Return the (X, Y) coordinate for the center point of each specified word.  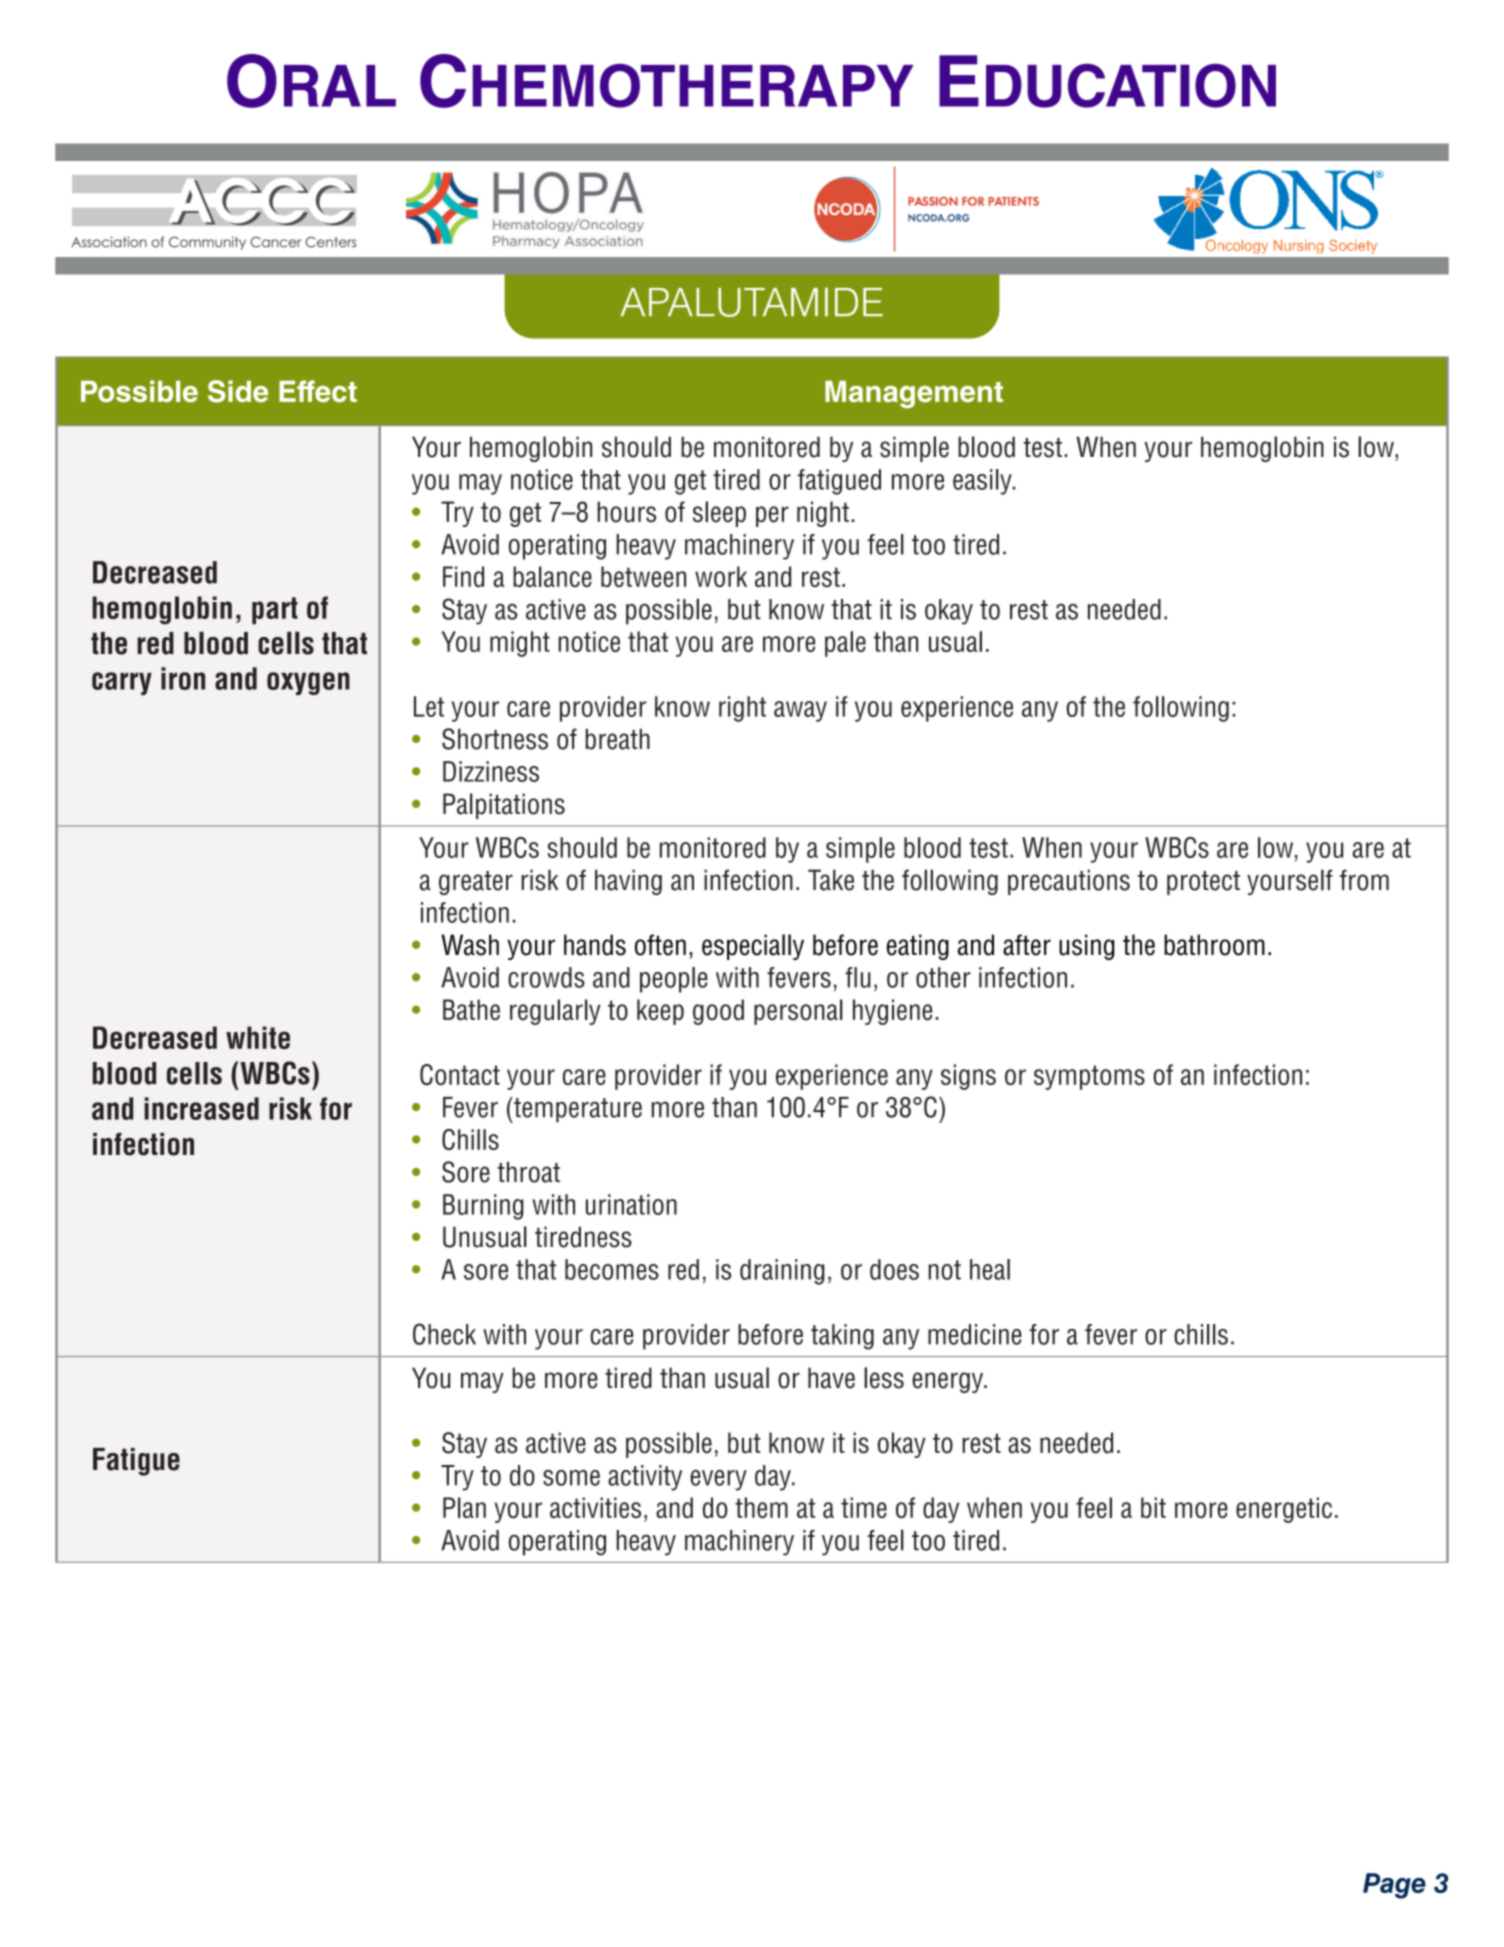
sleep (719, 514)
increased (201, 1108)
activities (595, 1507)
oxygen (308, 683)
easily (983, 482)
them (761, 1507)
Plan (464, 1507)
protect (1203, 883)
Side (238, 391)
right (742, 709)
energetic (1284, 1510)
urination (631, 1204)
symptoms (1089, 1077)
